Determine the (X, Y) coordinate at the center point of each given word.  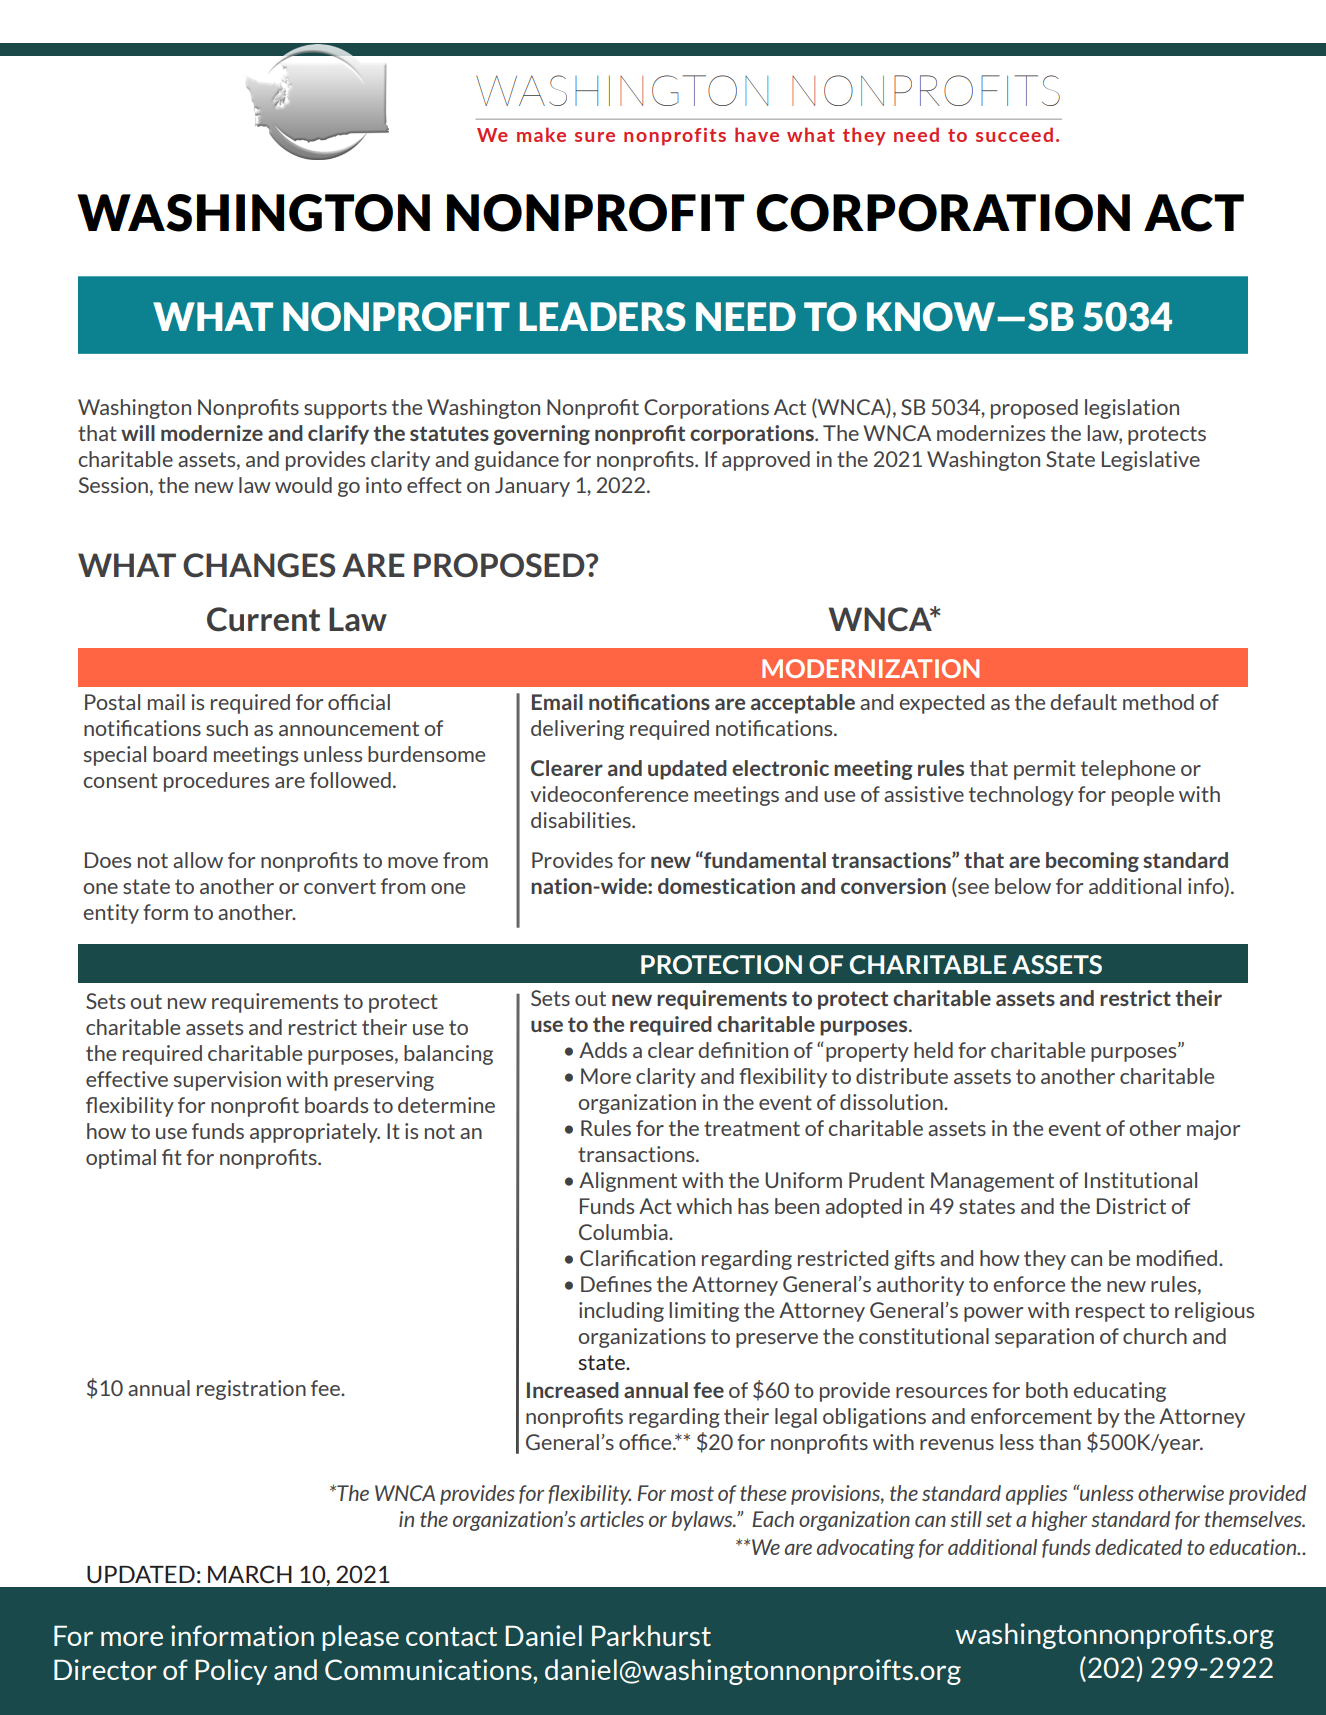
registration (251, 1390)
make (541, 134)
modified (1178, 1258)
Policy (231, 1672)
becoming (1092, 862)
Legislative (1151, 461)
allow (198, 860)
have (757, 134)
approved (766, 461)
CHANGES (259, 565)
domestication (726, 886)
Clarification (637, 1258)
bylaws (703, 1521)
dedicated (1138, 1547)
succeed (1014, 134)
